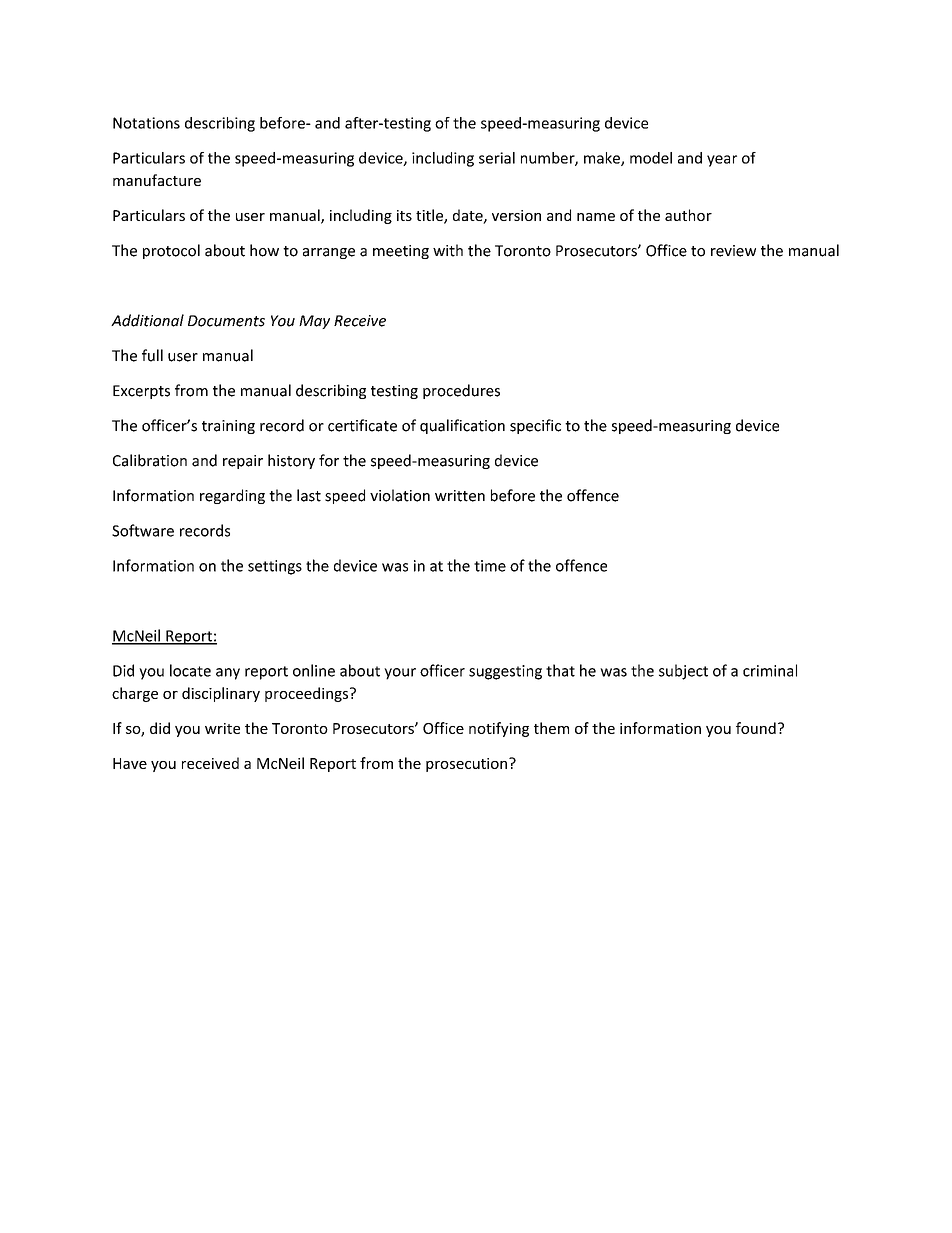 Image resolution: width=952 pixels, height=1233 pixels. I want to click on year, so click(722, 161).
